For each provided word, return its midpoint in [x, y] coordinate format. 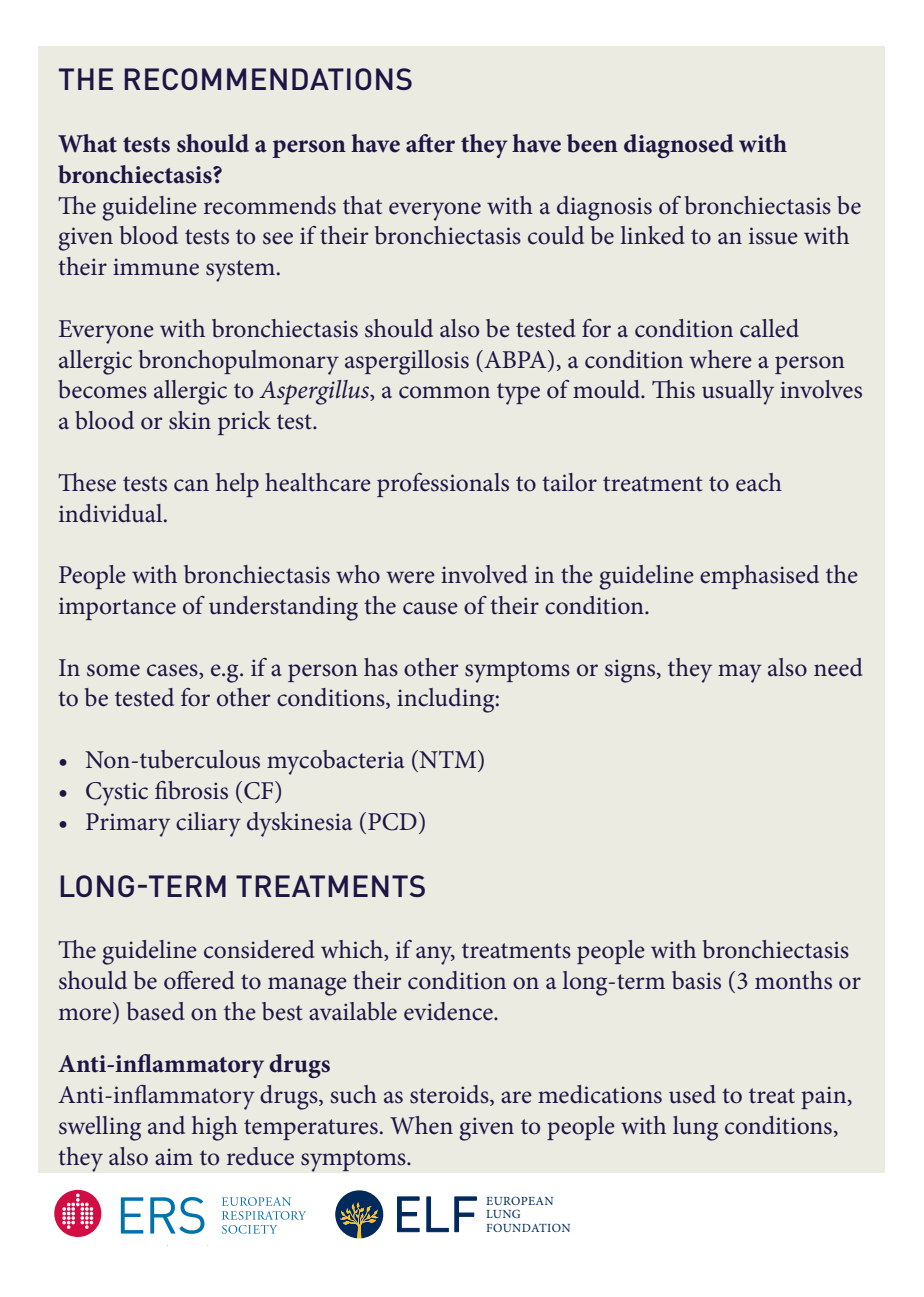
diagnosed [679, 146]
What [87, 143]
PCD [392, 822]
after [430, 143]
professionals [443, 485]
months [793, 980]
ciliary [208, 824]
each [759, 482]
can [191, 485]
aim [174, 1157]
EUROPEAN [519, 1200]
